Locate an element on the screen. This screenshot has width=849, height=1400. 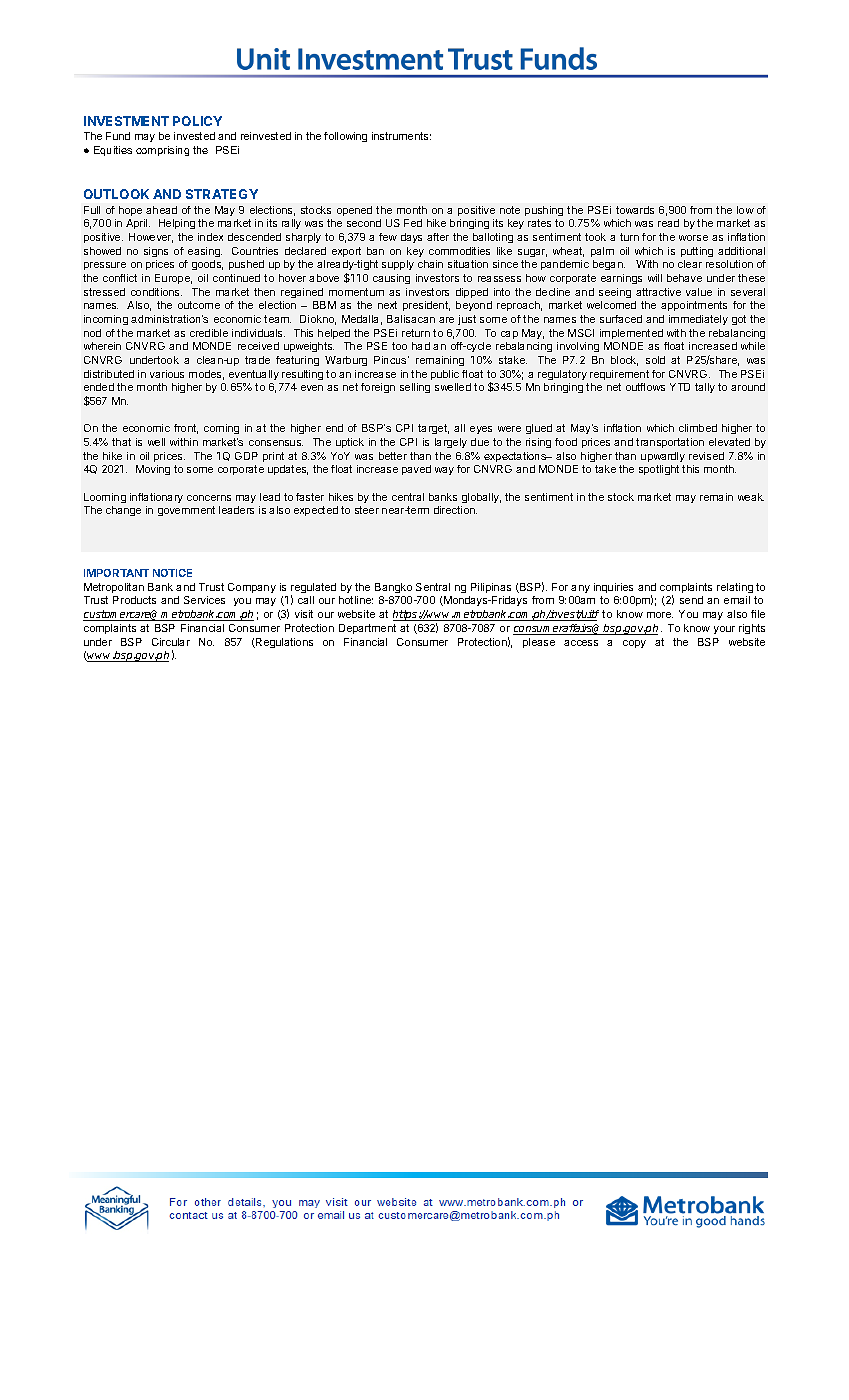
YTD is located at coordinates (680, 387).
